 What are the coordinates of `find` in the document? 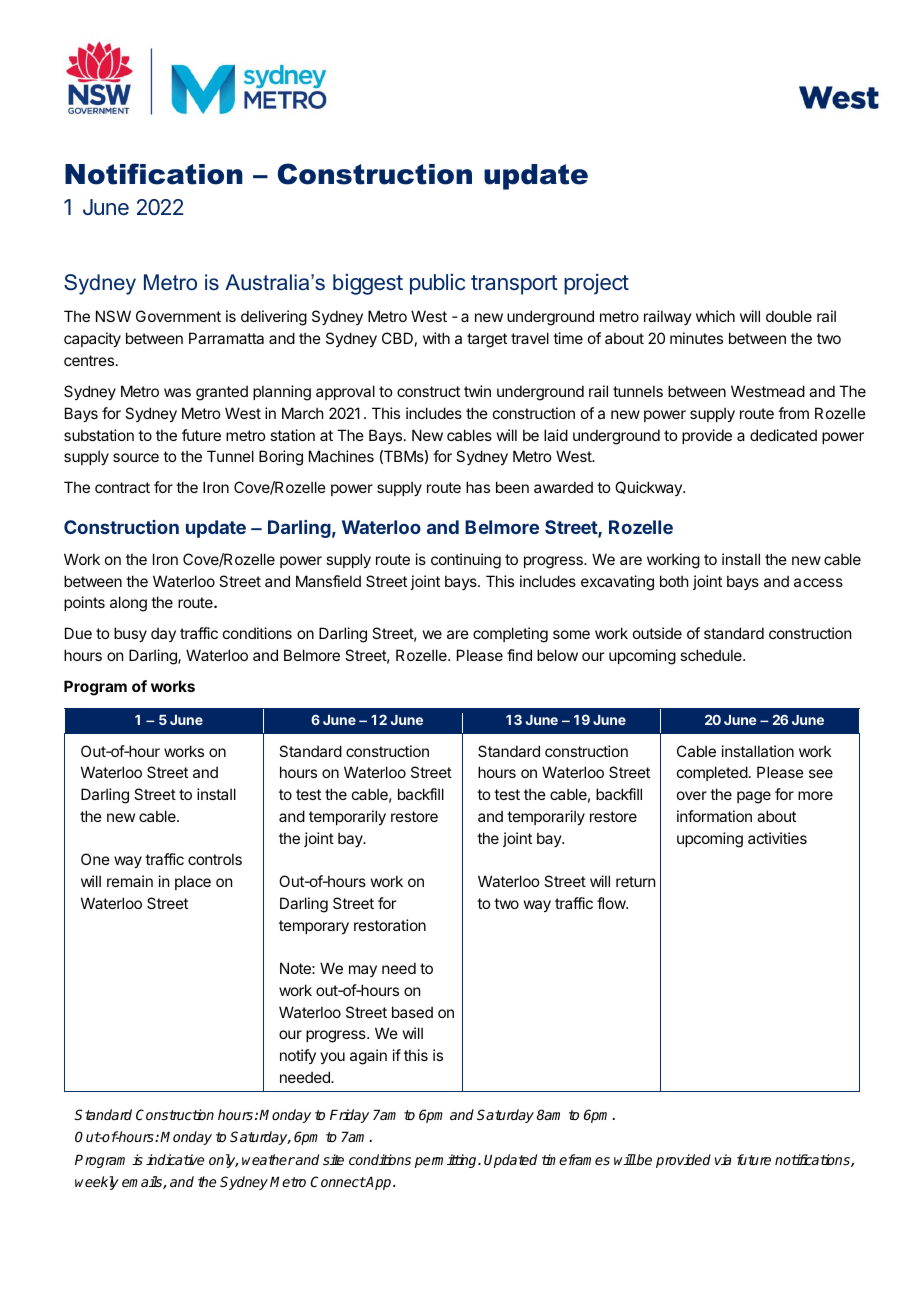 It's located at (519, 655).
